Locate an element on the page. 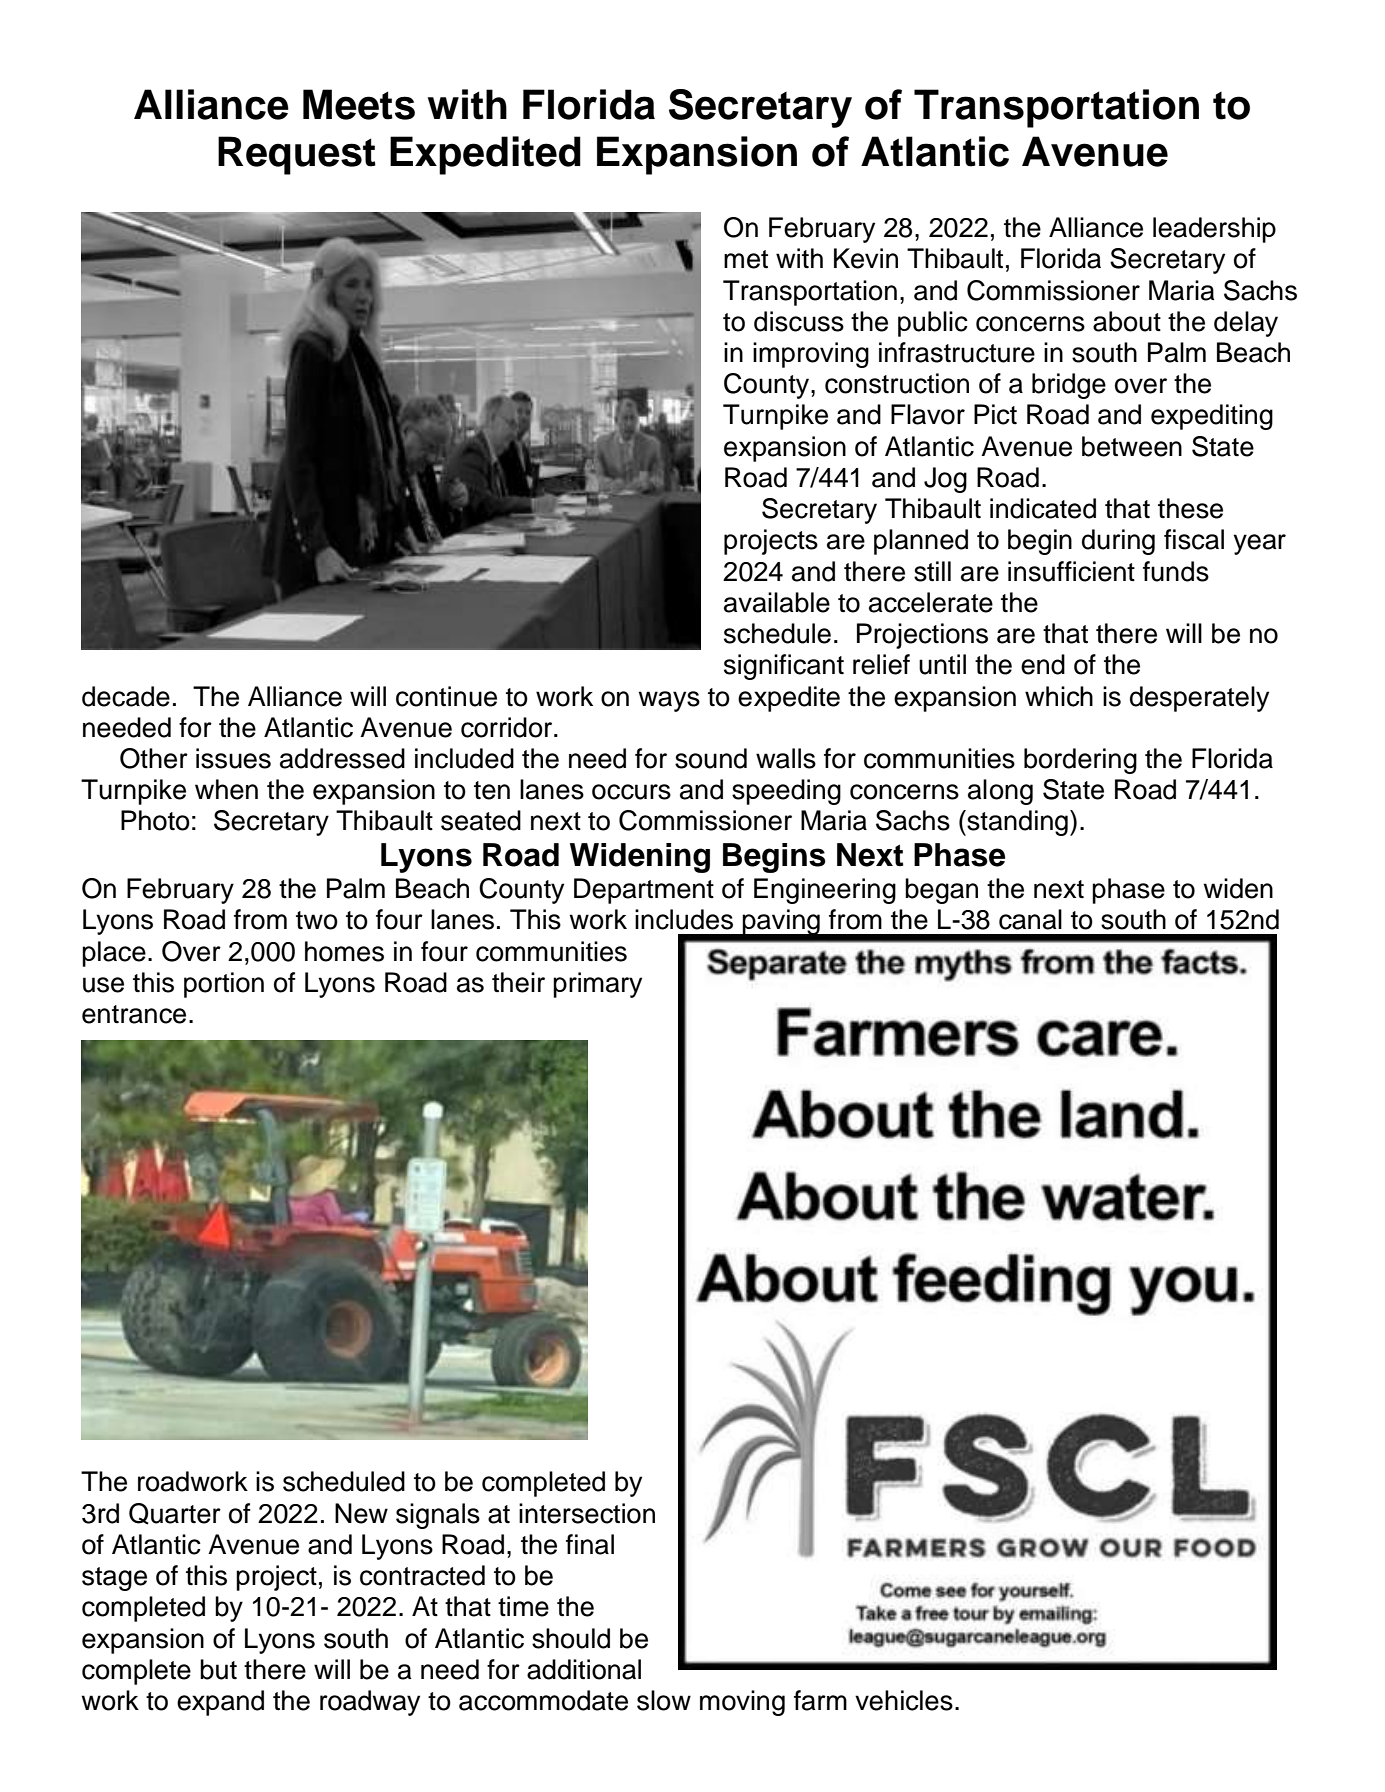 The width and height of the document is (1385, 1792). but is located at coordinates (218, 1669).
